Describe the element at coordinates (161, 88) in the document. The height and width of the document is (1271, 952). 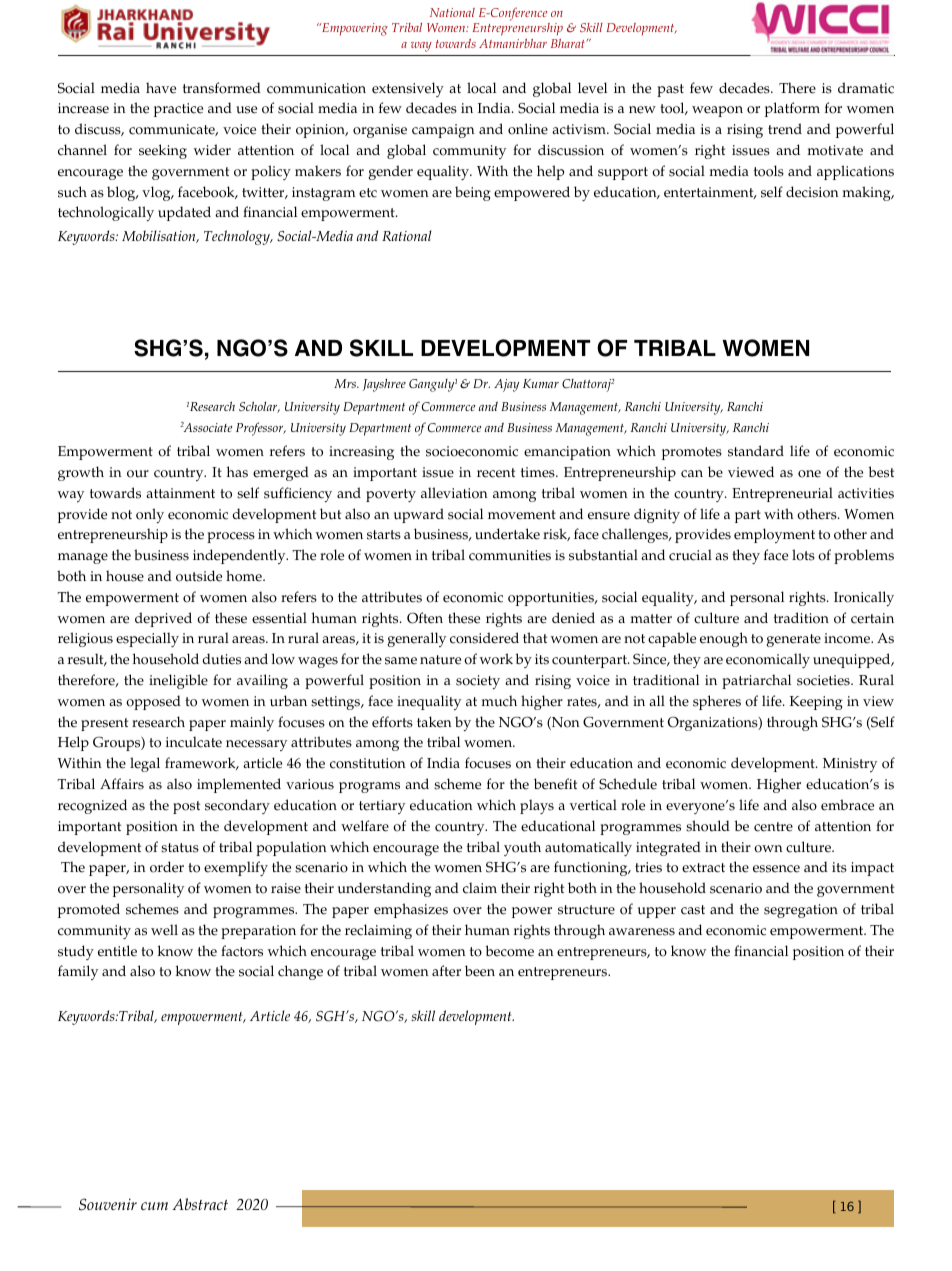
I see `have` at that location.
